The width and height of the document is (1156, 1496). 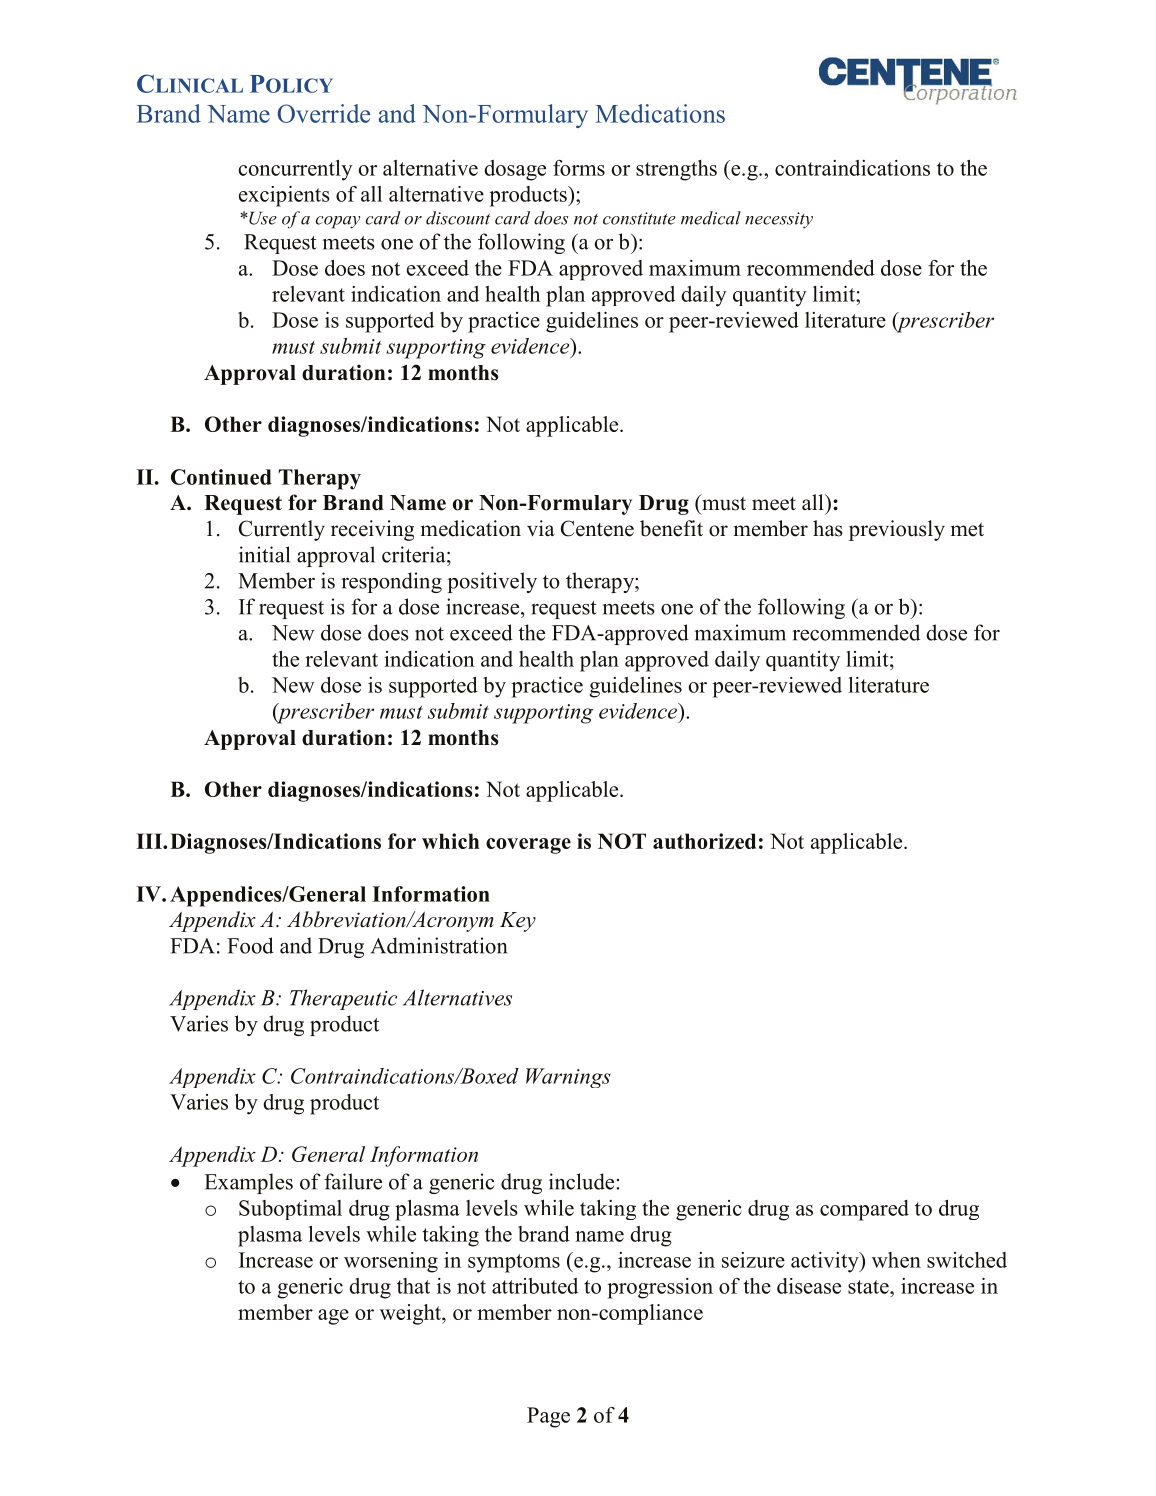 I want to click on Continued, so click(x=221, y=477).
